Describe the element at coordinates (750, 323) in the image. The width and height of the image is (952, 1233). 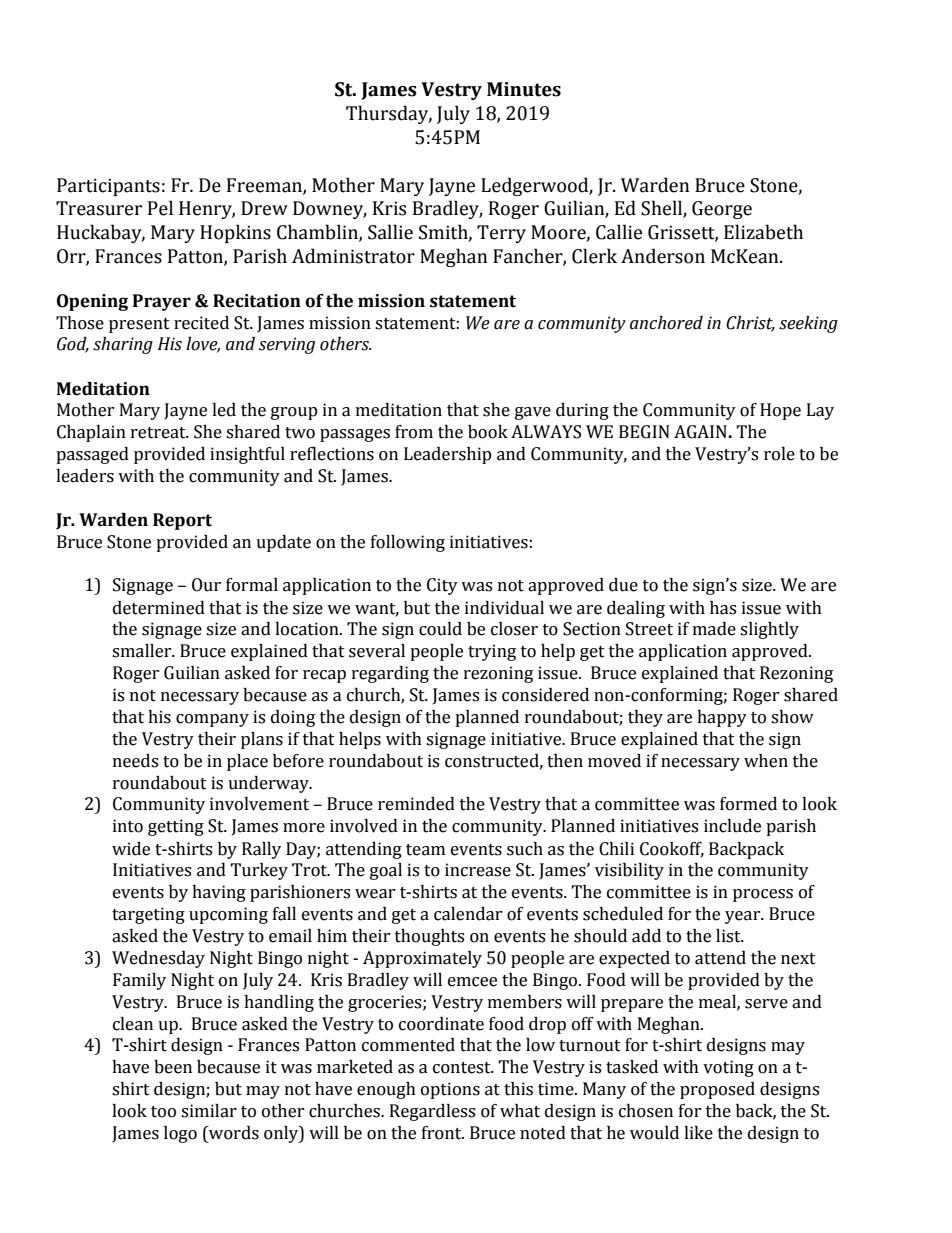
I see `Christ` at that location.
